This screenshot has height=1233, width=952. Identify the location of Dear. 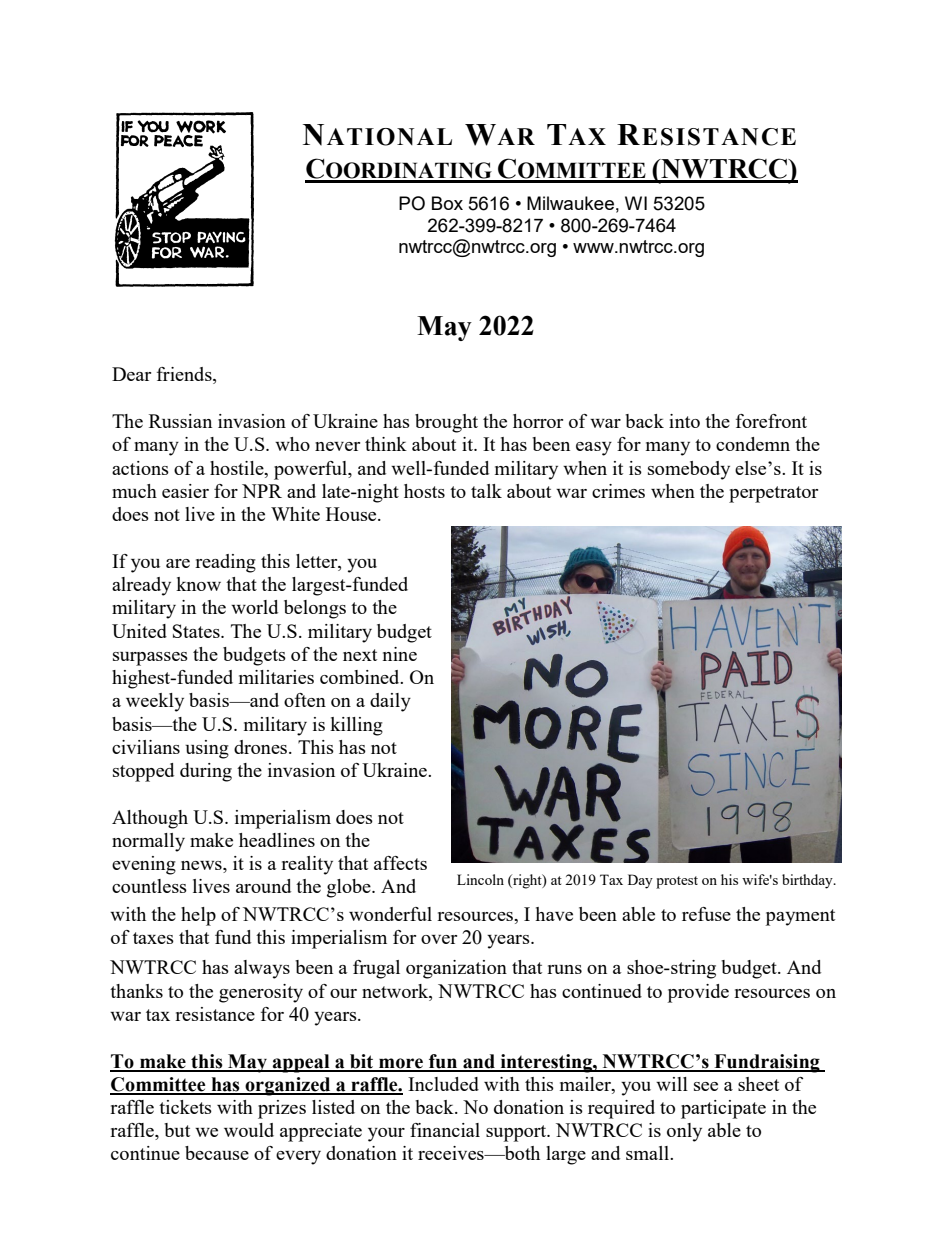
(131, 374).
